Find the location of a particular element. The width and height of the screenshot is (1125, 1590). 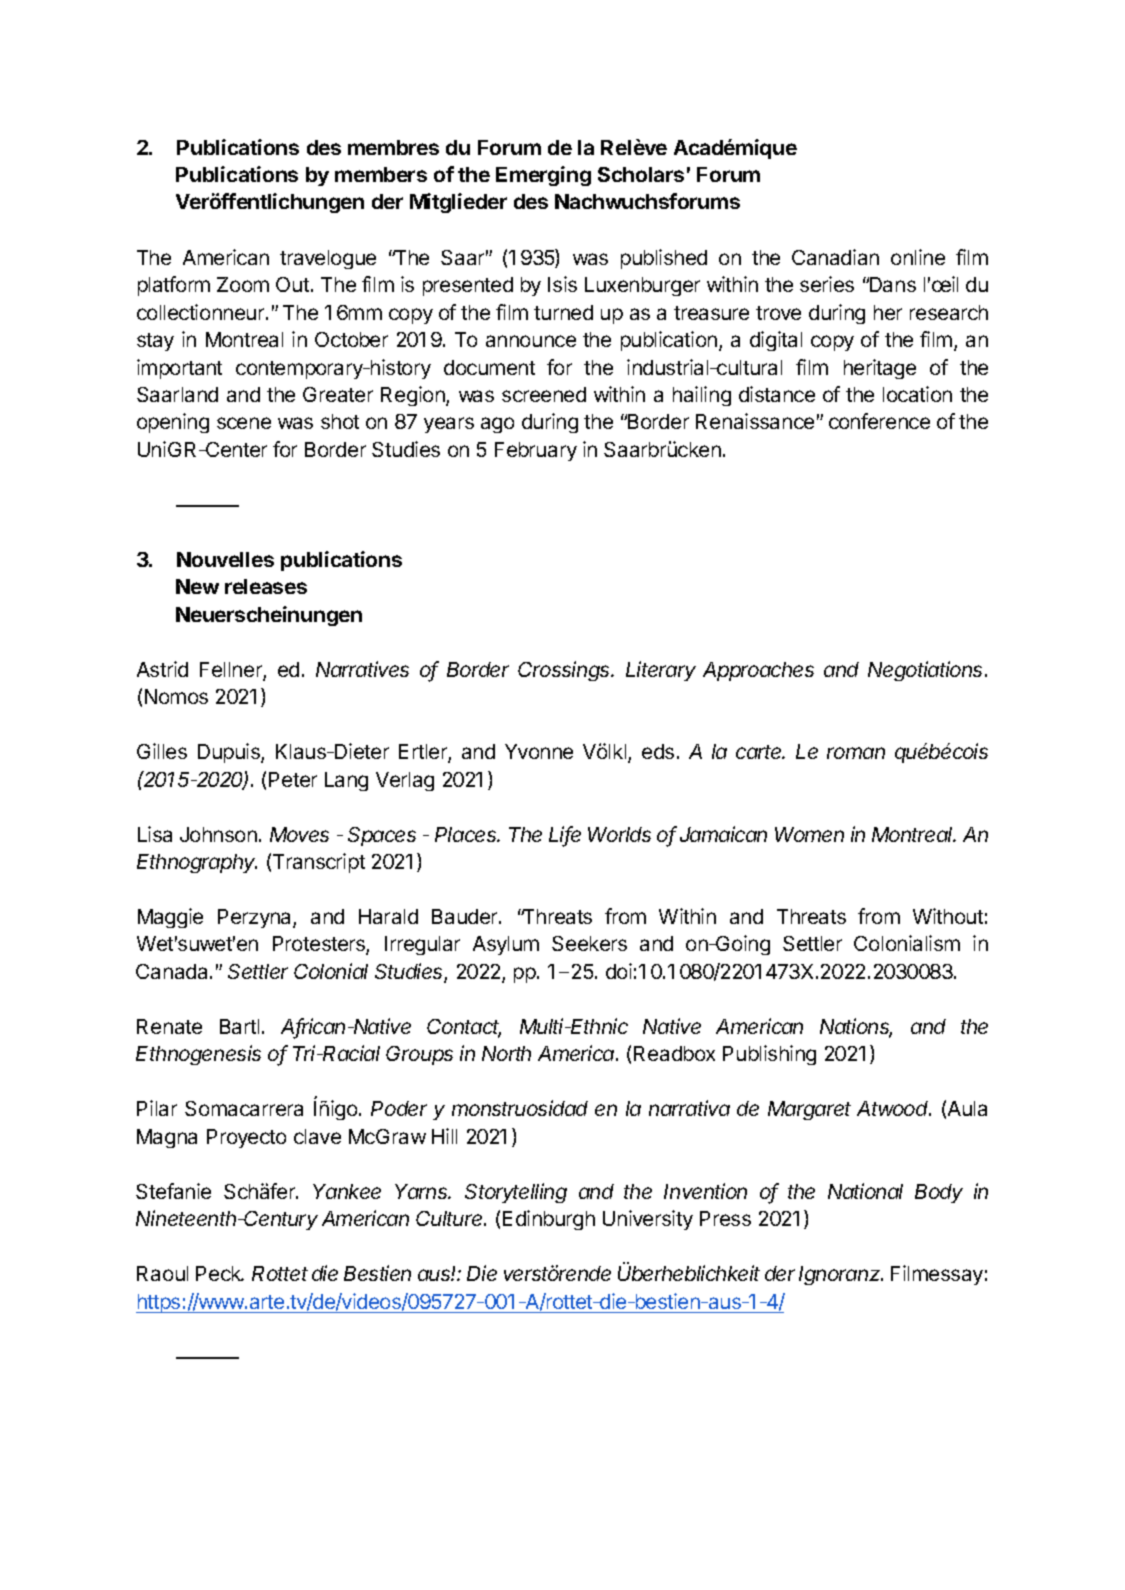

Emerging is located at coordinates (543, 176).
